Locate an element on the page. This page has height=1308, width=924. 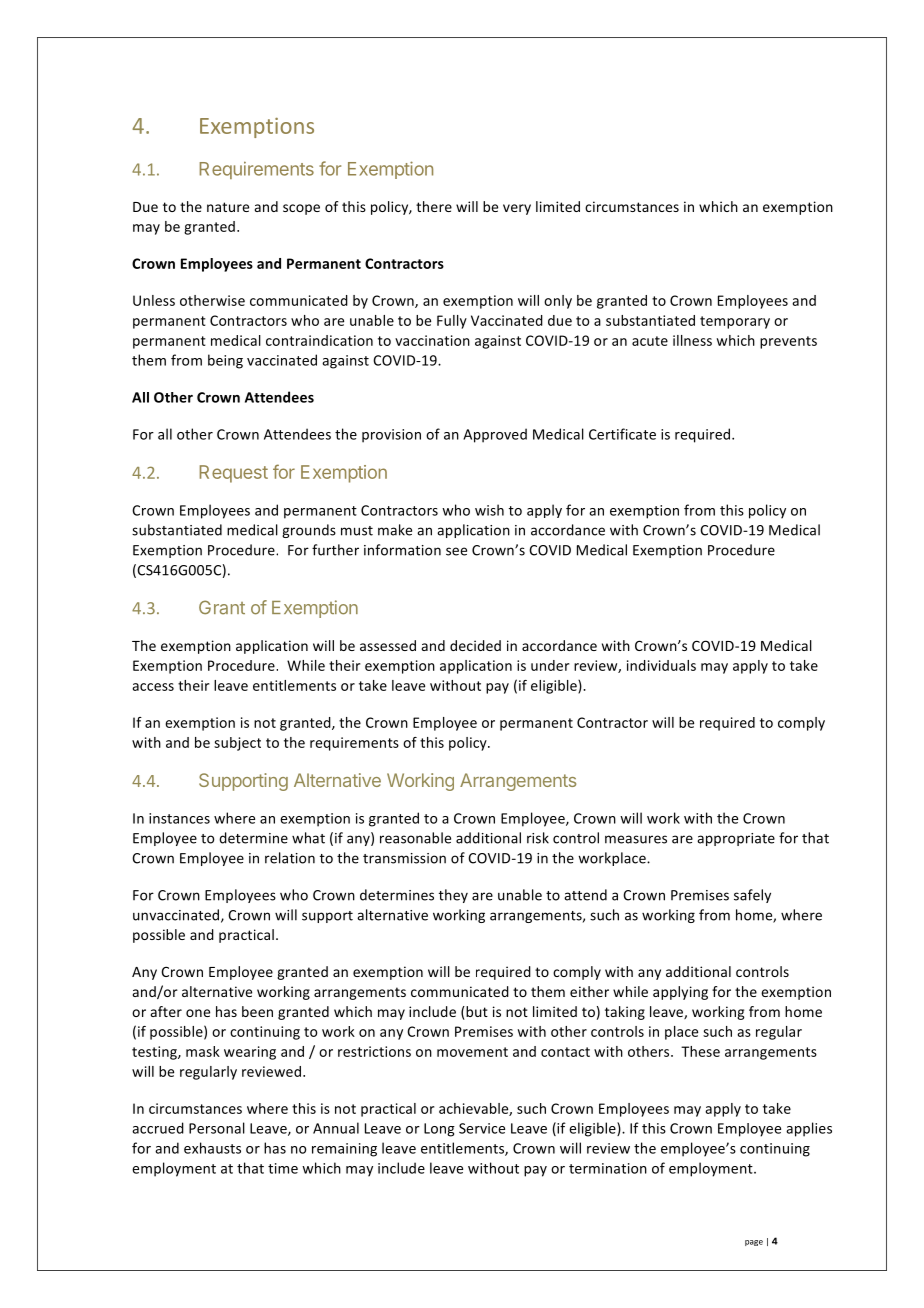
time is located at coordinates (283, 1168).
